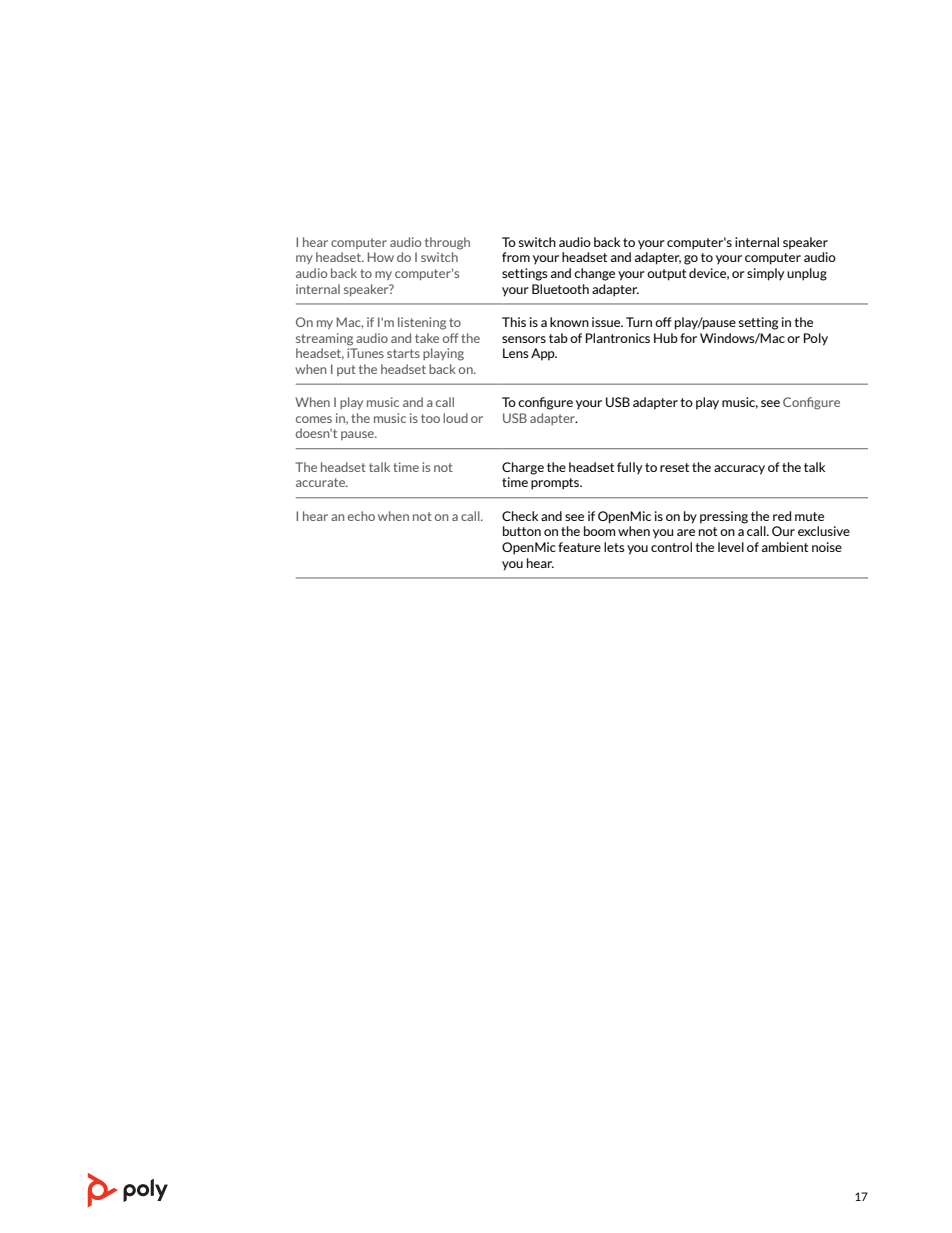 Image resolution: width=952 pixels, height=1233 pixels. Describe the element at coordinates (381, 257) in the screenshot. I see `How` at that location.
